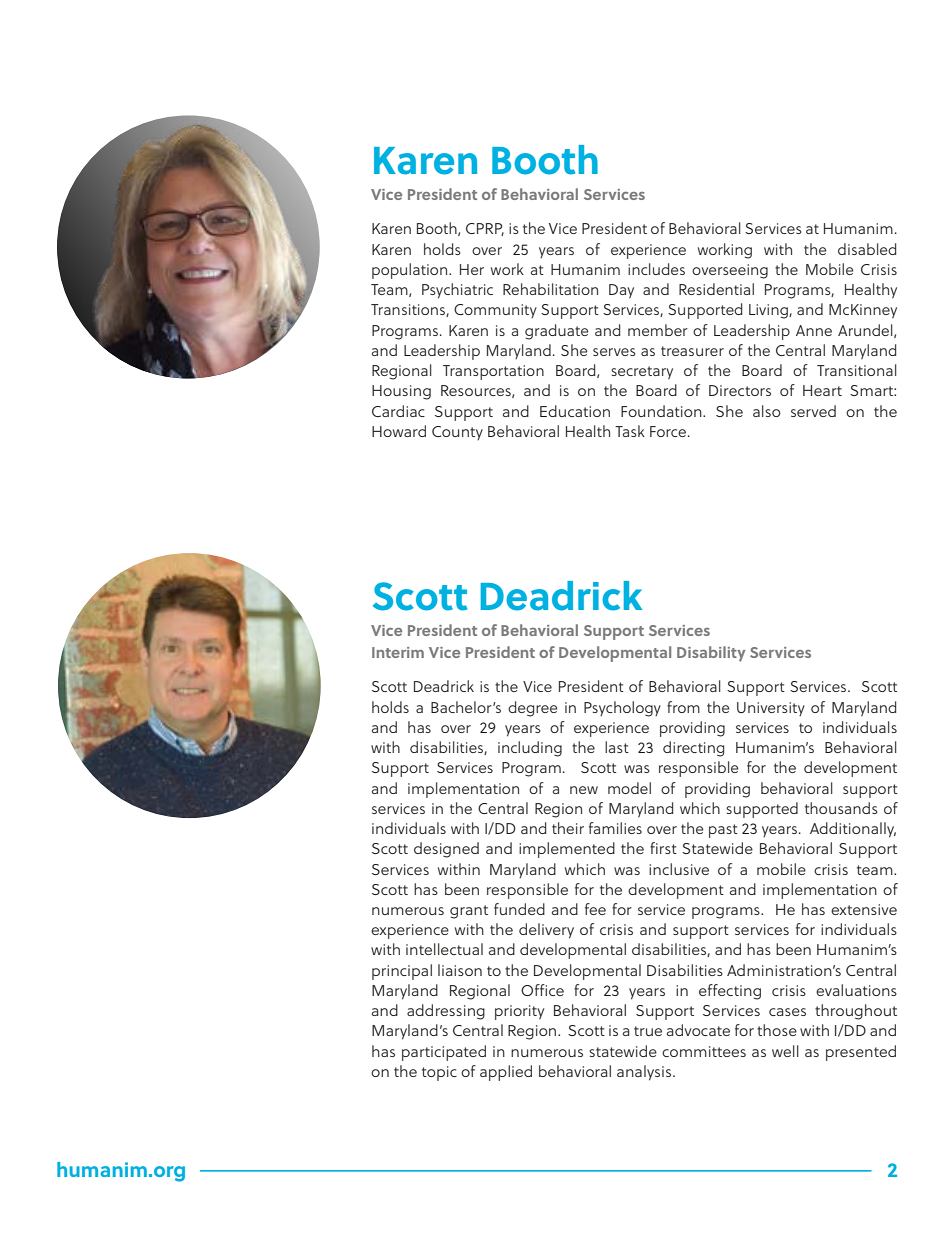 The width and height of the screenshot is (952, 1233). What do you see at coordinates (648, 1031) in the screenshot?
I see `true` at bounding box center [648, 1031].
